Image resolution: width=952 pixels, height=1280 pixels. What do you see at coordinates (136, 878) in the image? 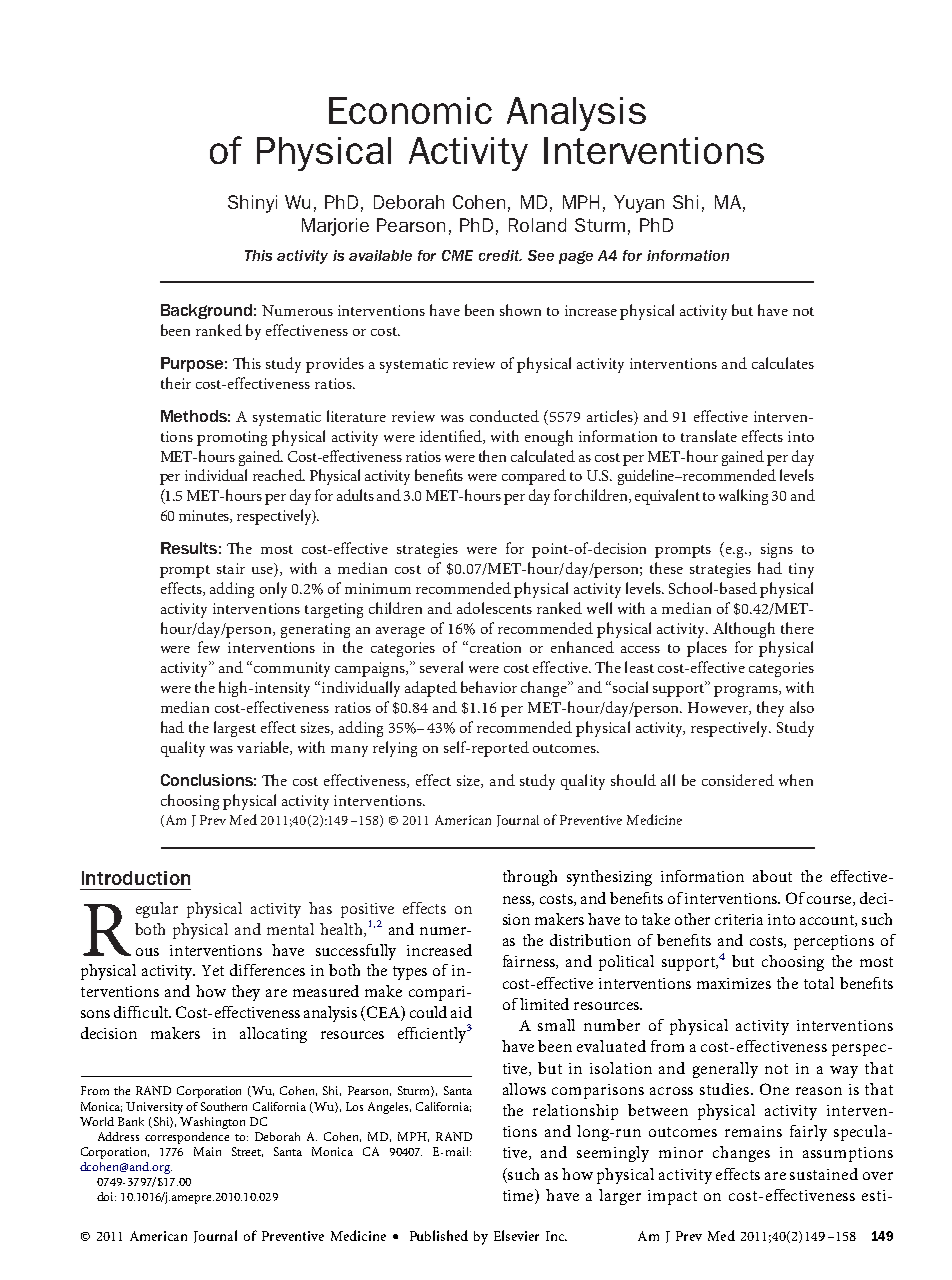
I see `Introduction` at bounding box center [136, 878].
